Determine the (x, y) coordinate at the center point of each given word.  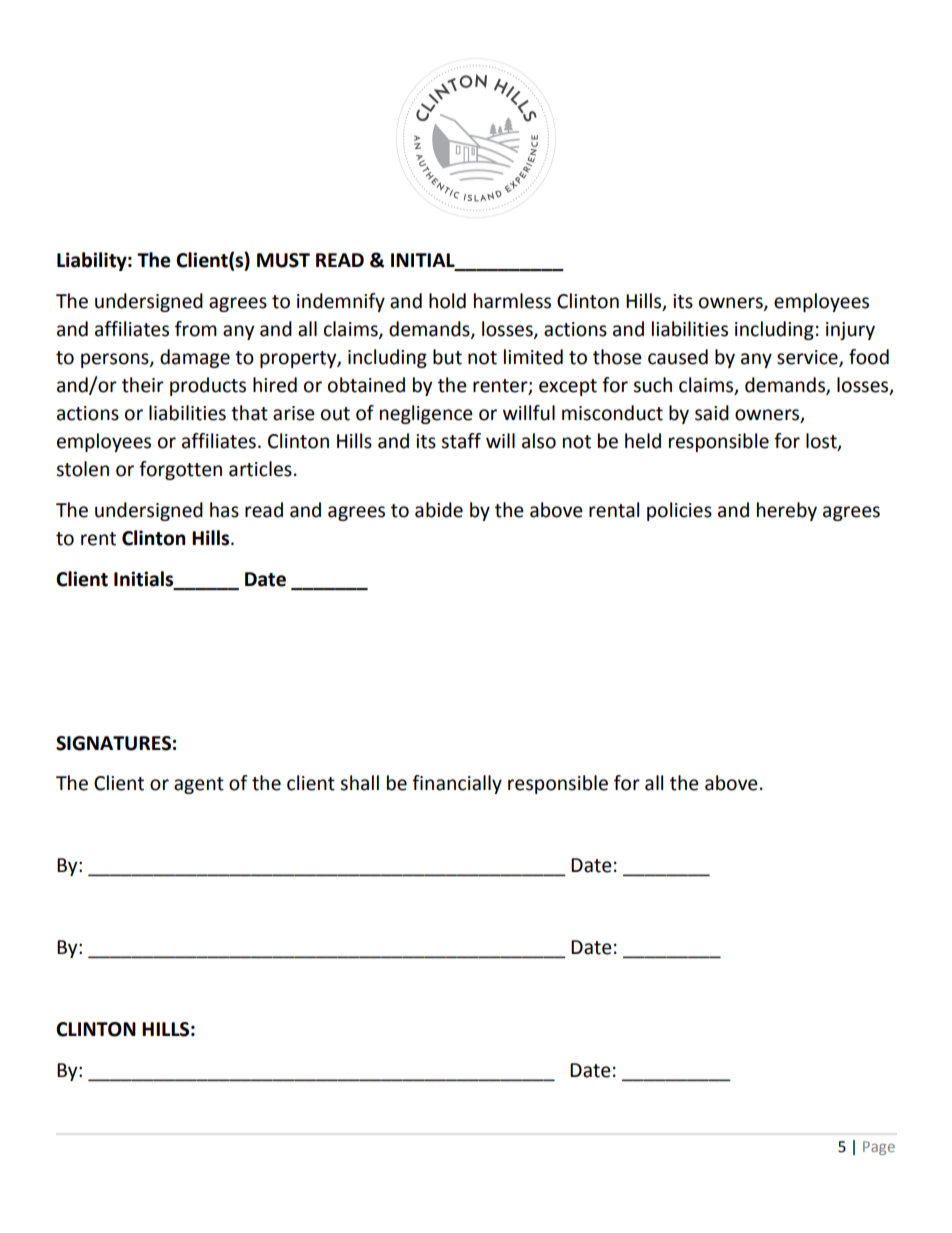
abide (439, 510)
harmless (512, 301)
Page (879, 1148)
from (196, 329)
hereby (787, 511)
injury (850, 331)
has (224, 510)
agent (199, 785)
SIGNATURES (113, 743)
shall (359, 783)
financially (457, 784)
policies (679, 511)
